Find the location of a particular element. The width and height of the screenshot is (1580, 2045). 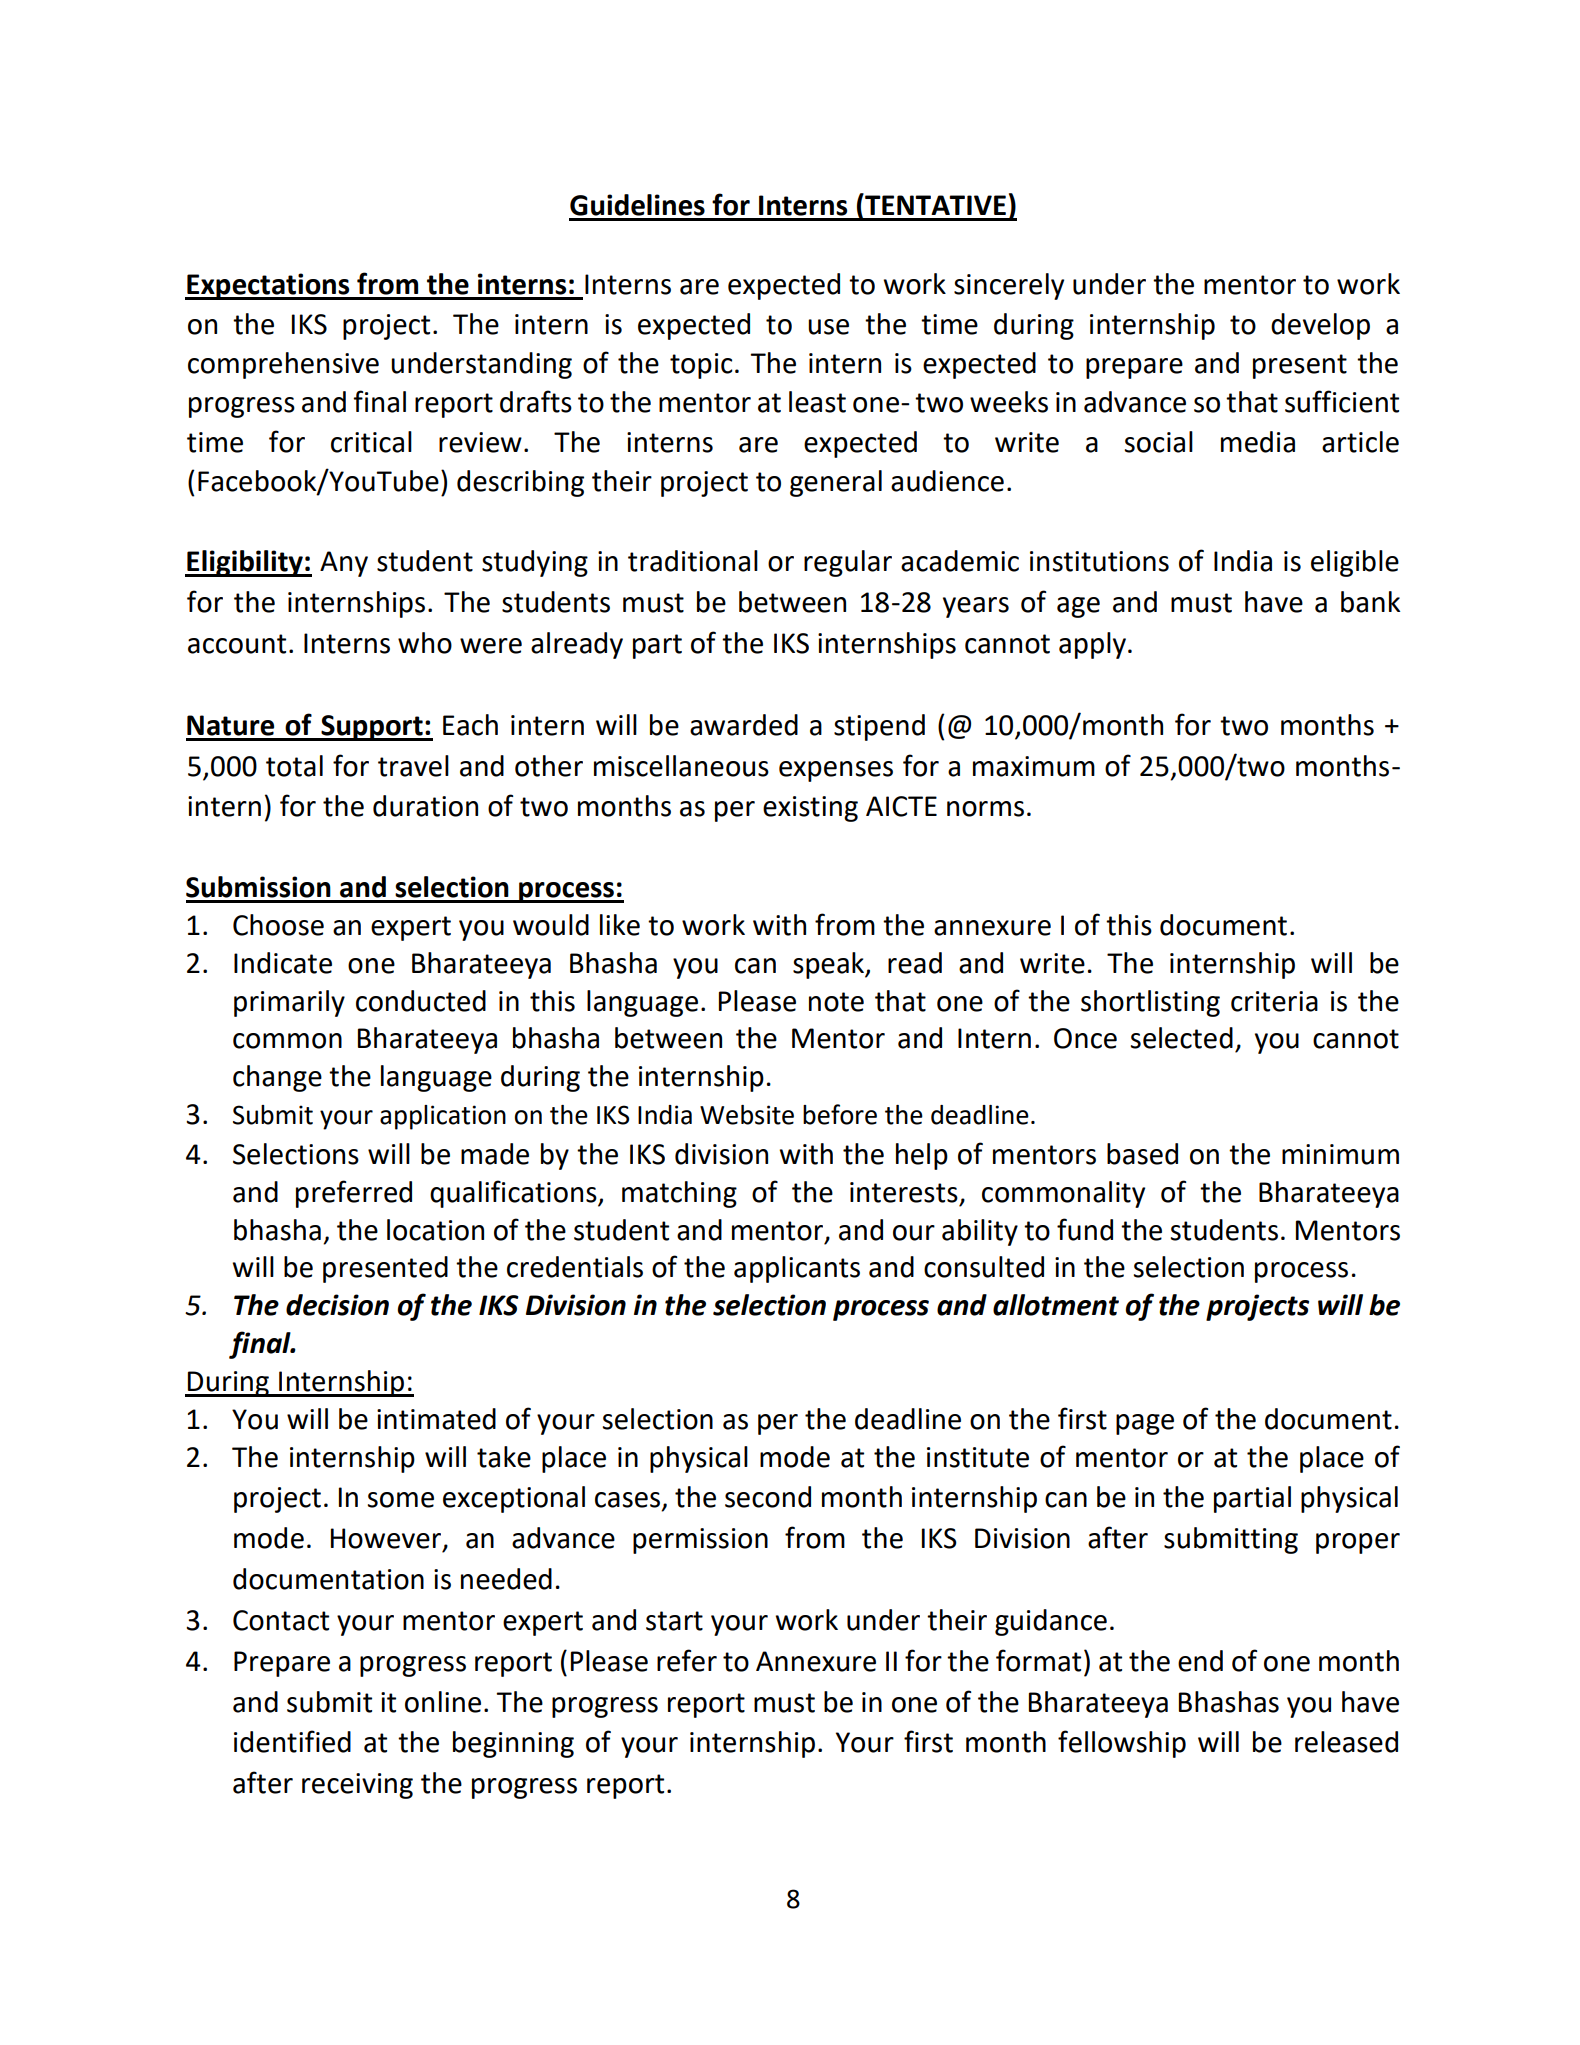

comprehensive is located at coordinates (283, 365).
